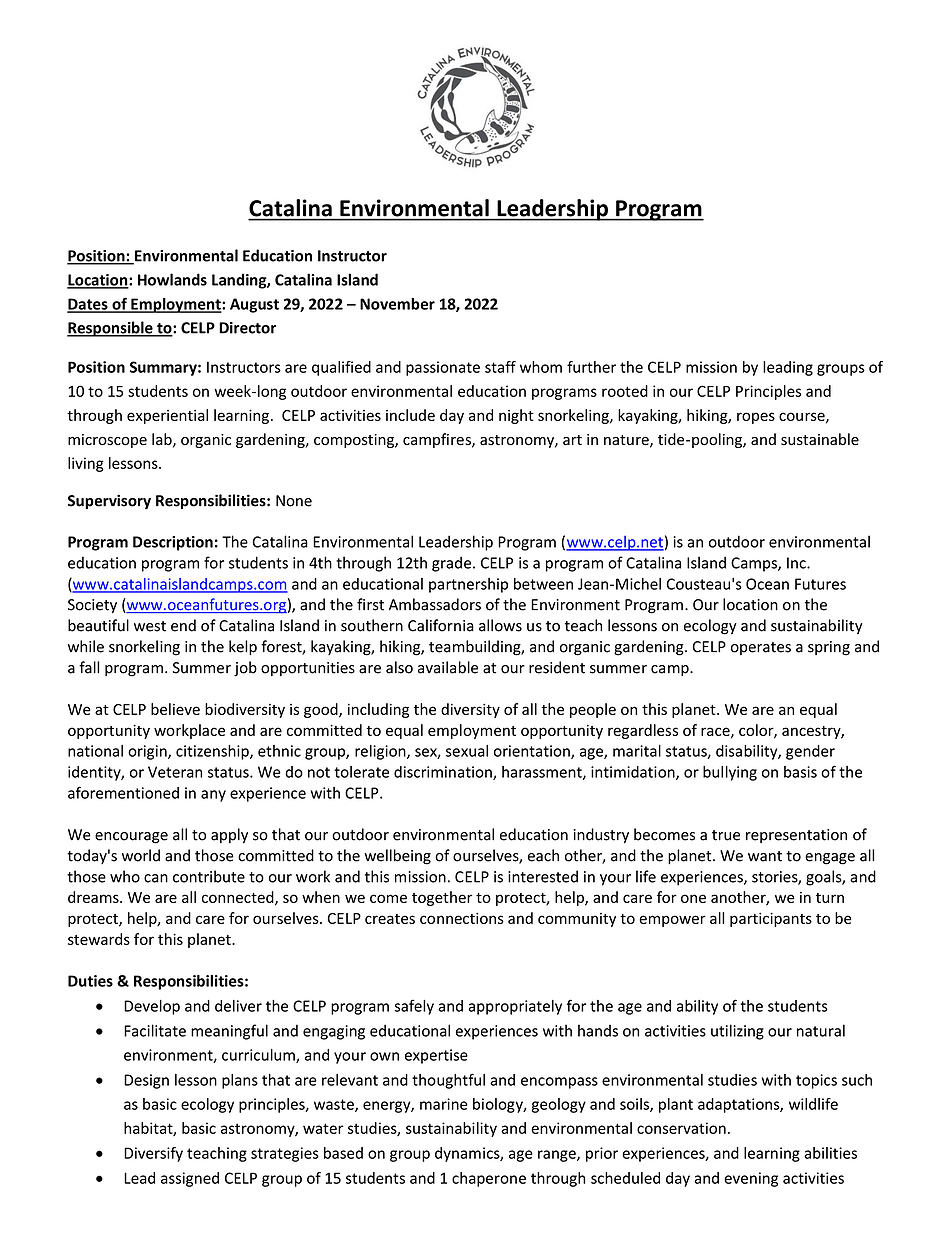  Describe the element at coordinates (751, 1179) in the screenshot. I see `evening` at that location.
